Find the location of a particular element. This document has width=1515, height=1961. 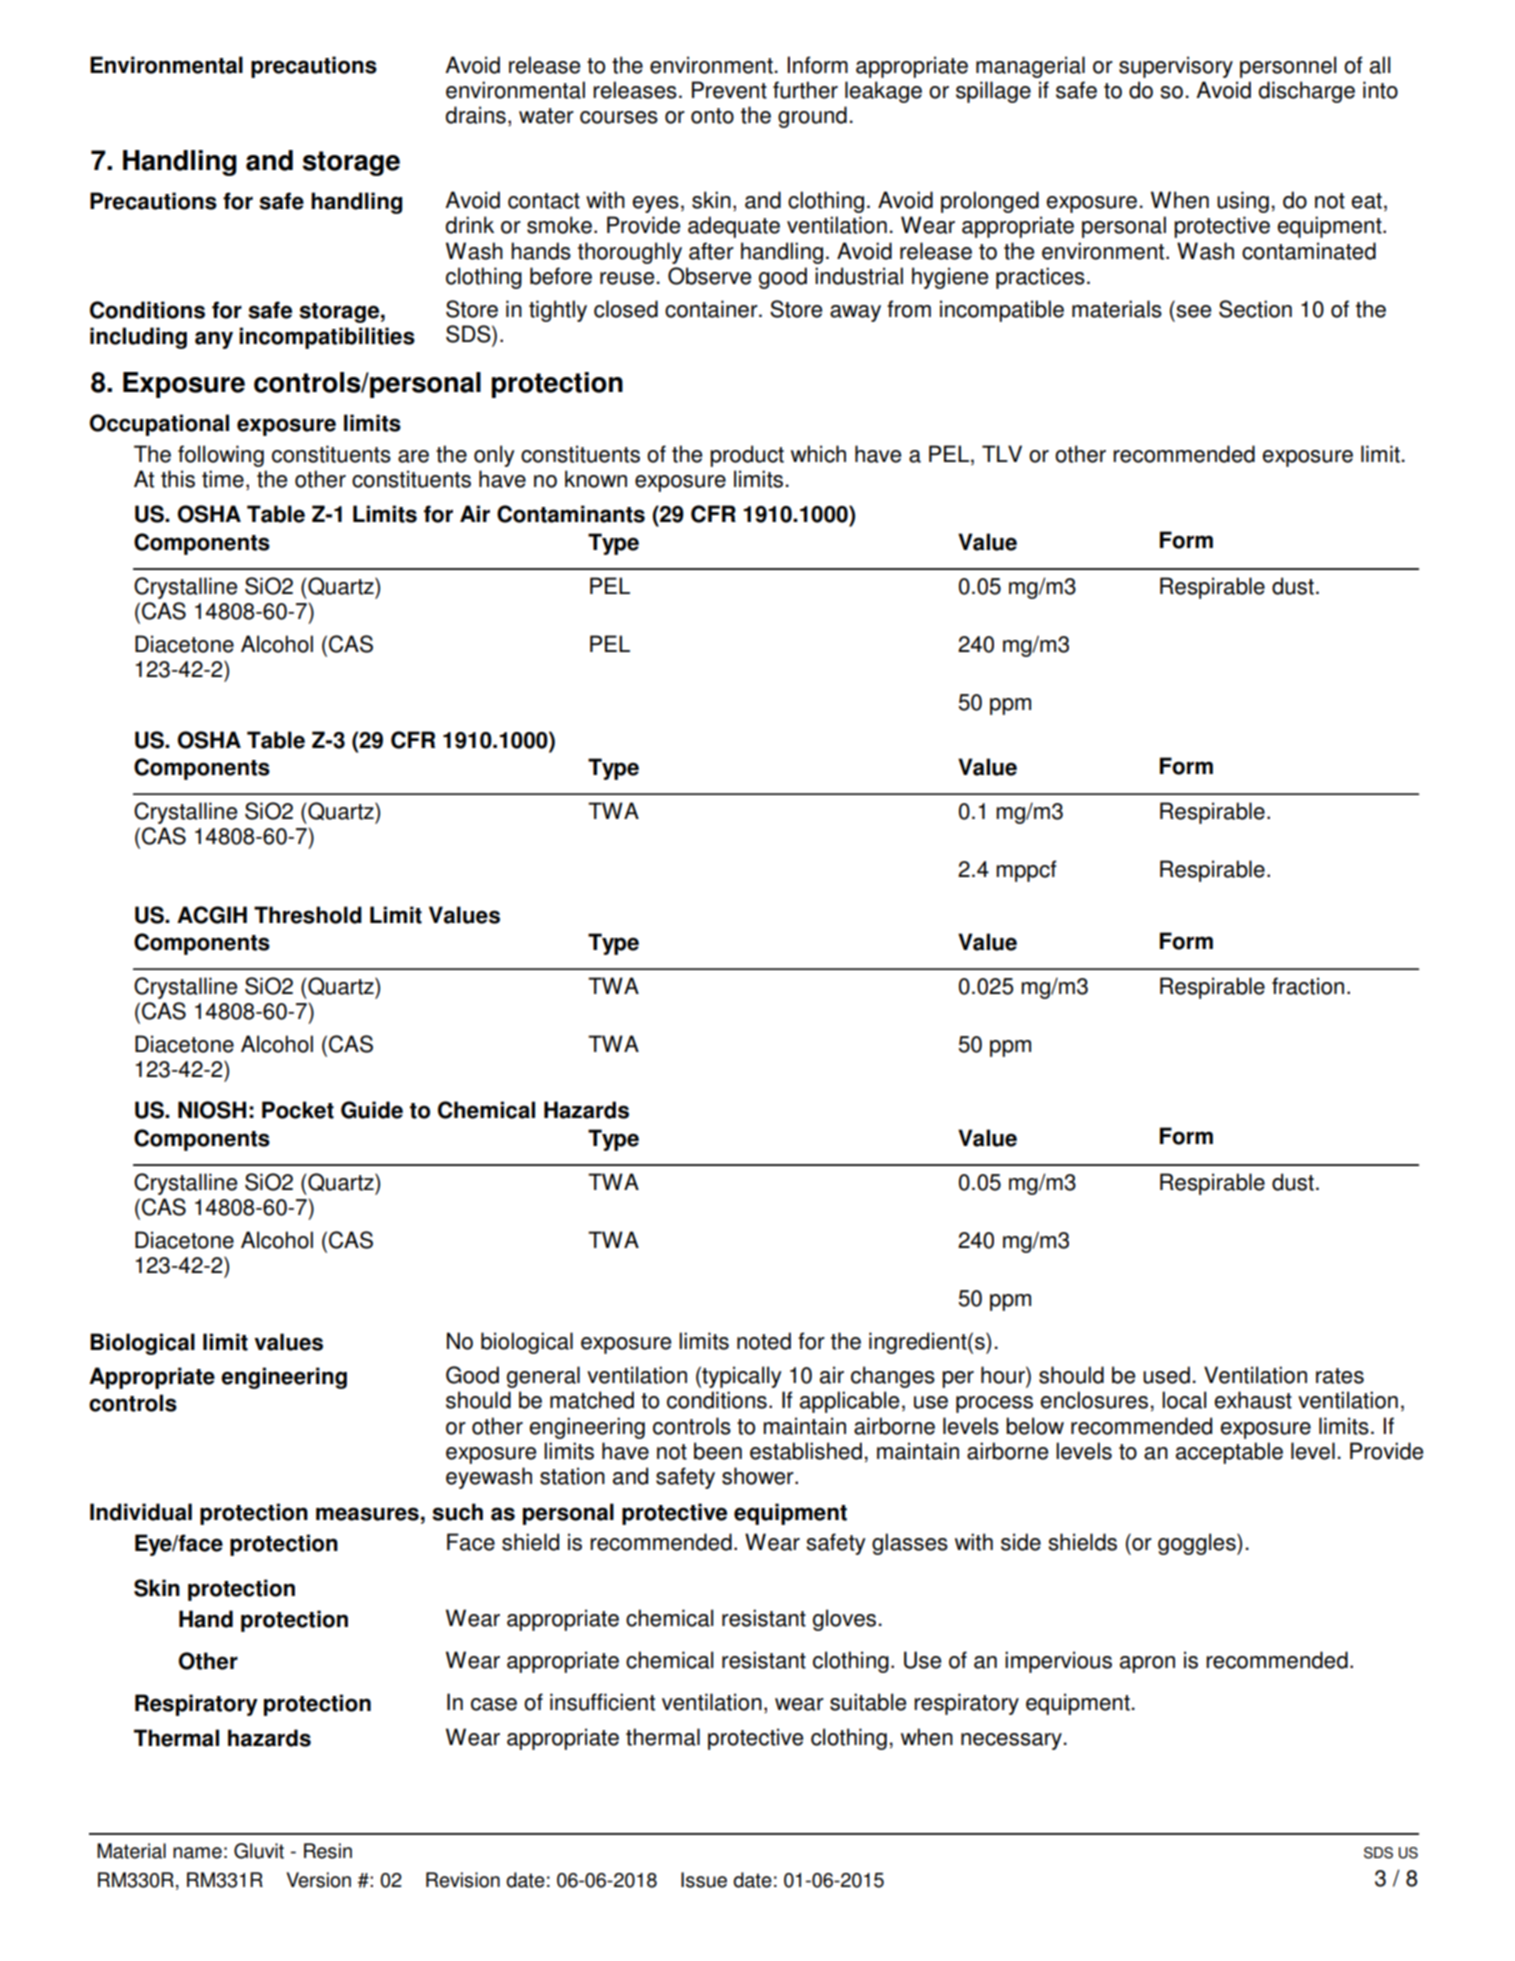

Issue is located at coordinates (704, 1880).
